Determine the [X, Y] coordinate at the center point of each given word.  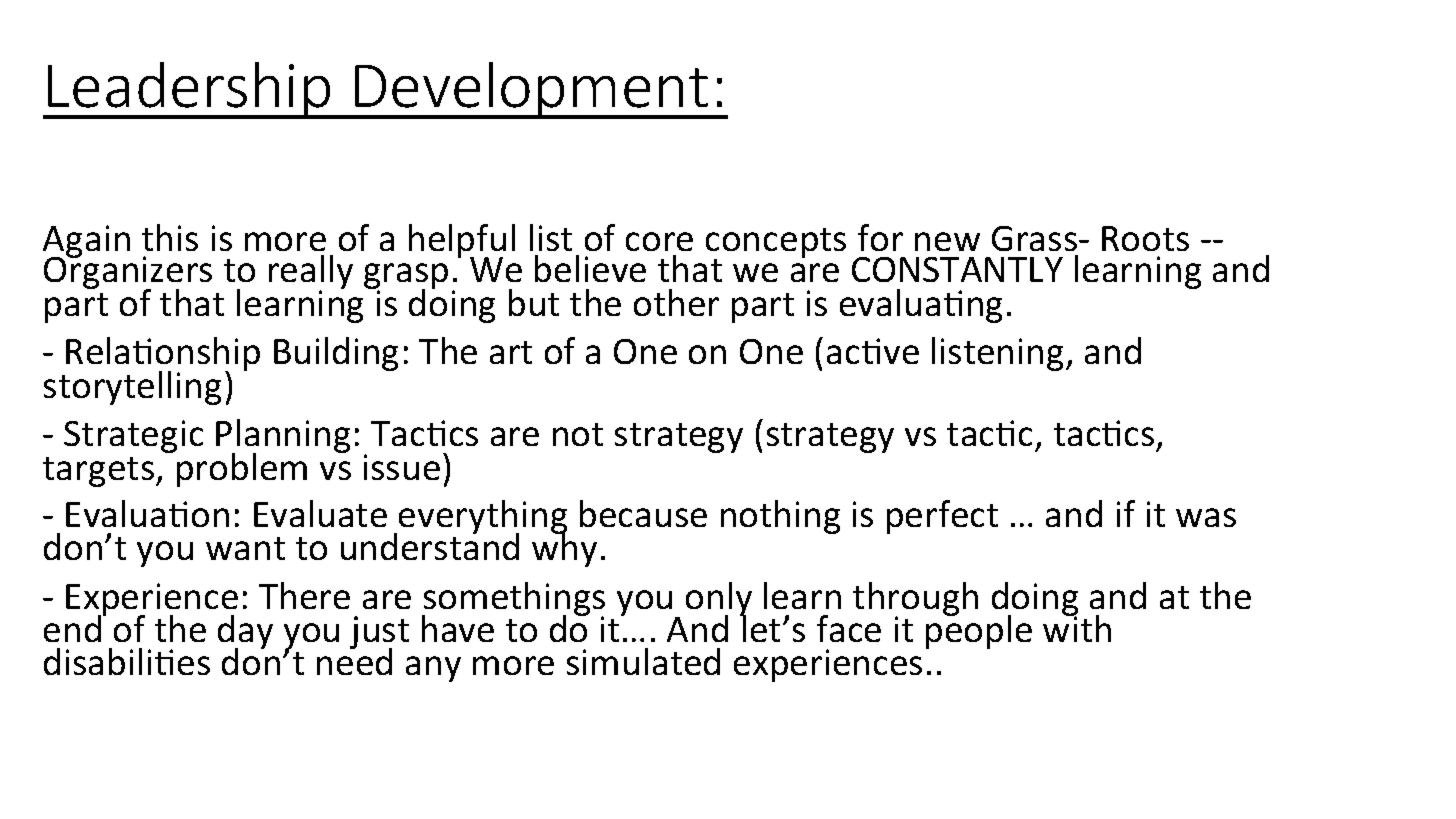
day [245, 633]
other [676, 302]
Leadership [189, 90]
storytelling [132, 388]
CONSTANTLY [957, 269]
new [947, 241]
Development [531, 90]
